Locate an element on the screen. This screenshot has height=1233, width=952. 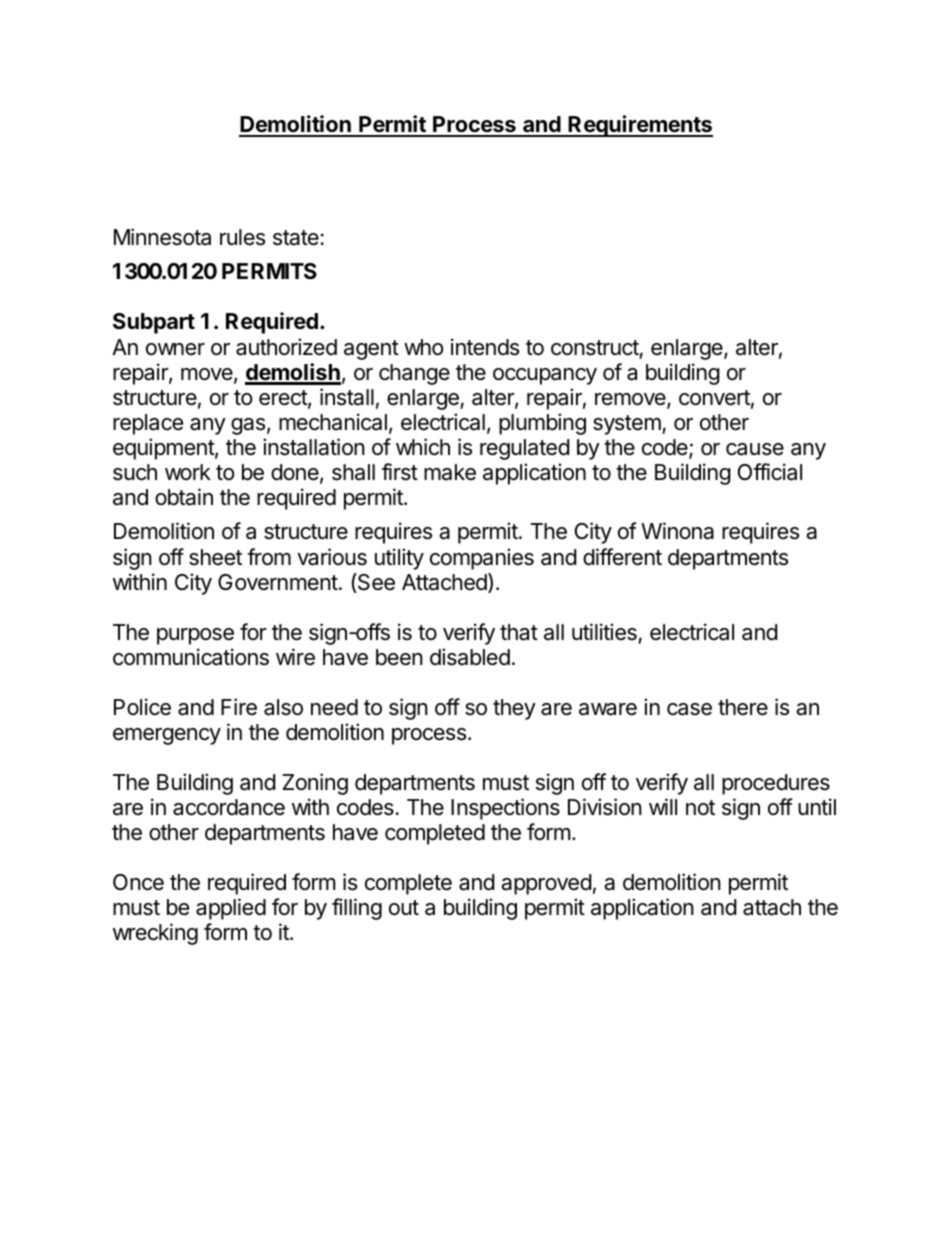
rules is located at coordinates (242, 237).
